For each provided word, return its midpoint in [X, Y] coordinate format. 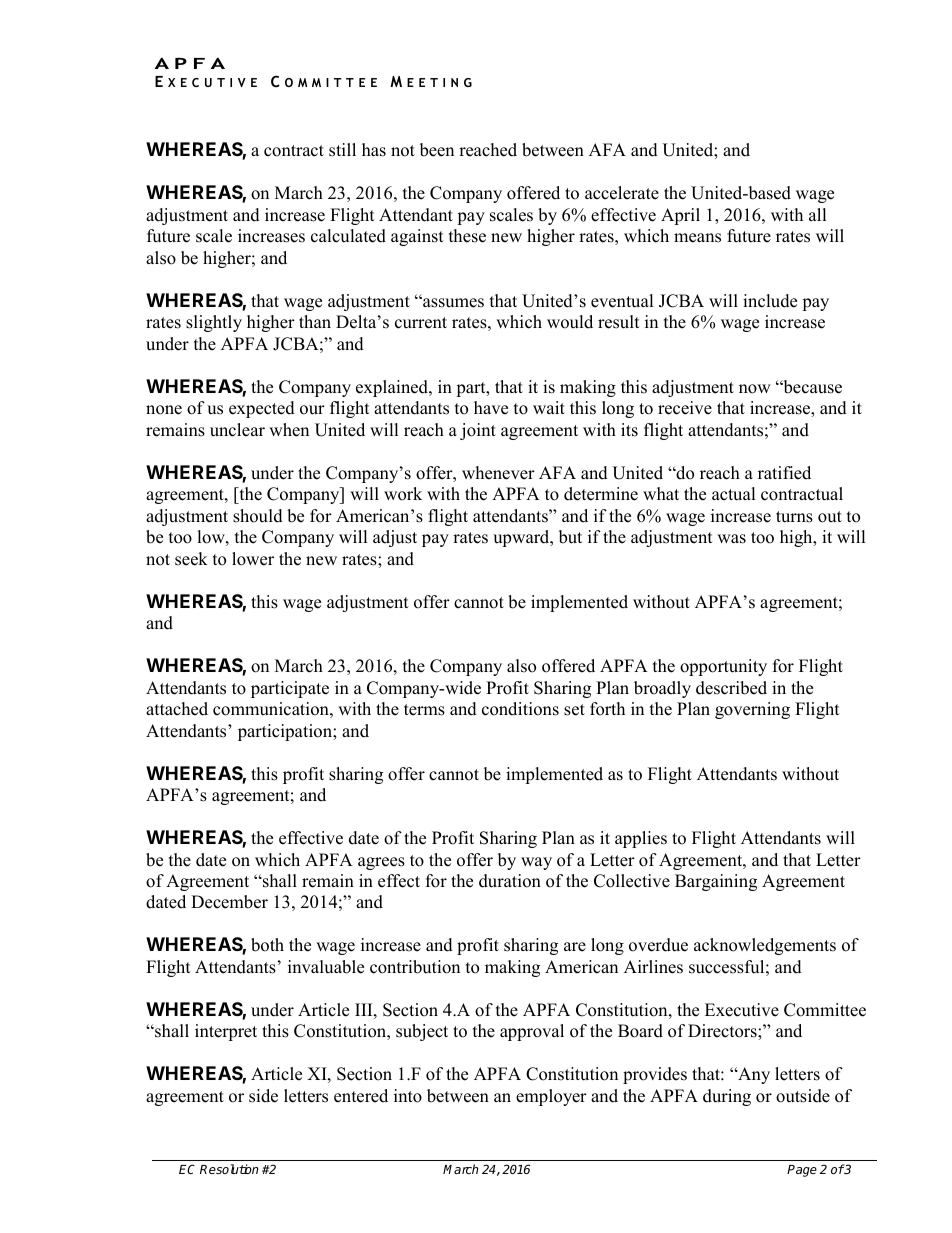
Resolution [229, 1169]
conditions [520, 709]
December [229, 902]
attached [177, 709]
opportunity [723, 667]
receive [685, 408]
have [491, 408]
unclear [237, 430]
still [342, 150]
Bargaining [716, 882]
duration [510, 881]
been [437, 150]
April [680, 216]
